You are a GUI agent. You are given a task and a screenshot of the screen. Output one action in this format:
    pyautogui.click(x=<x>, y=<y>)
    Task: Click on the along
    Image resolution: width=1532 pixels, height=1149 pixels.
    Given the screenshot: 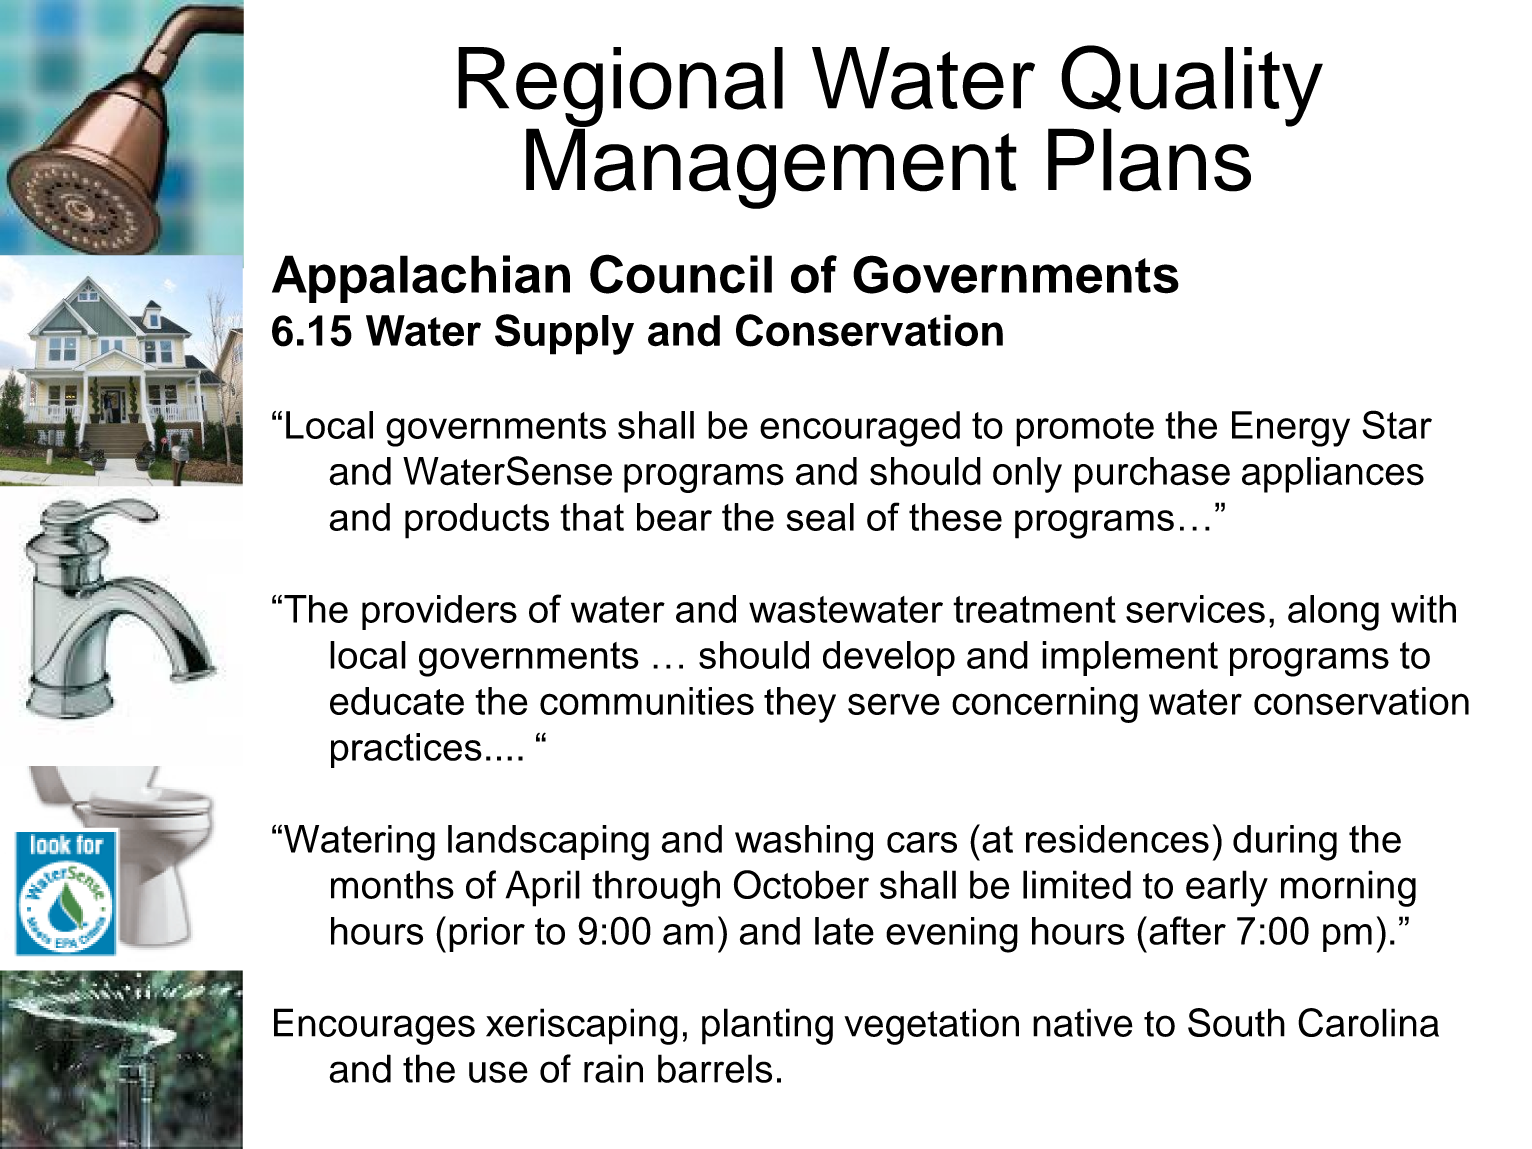 What is the action you would take?
    pyautogui.click(x=1333, y=613)
